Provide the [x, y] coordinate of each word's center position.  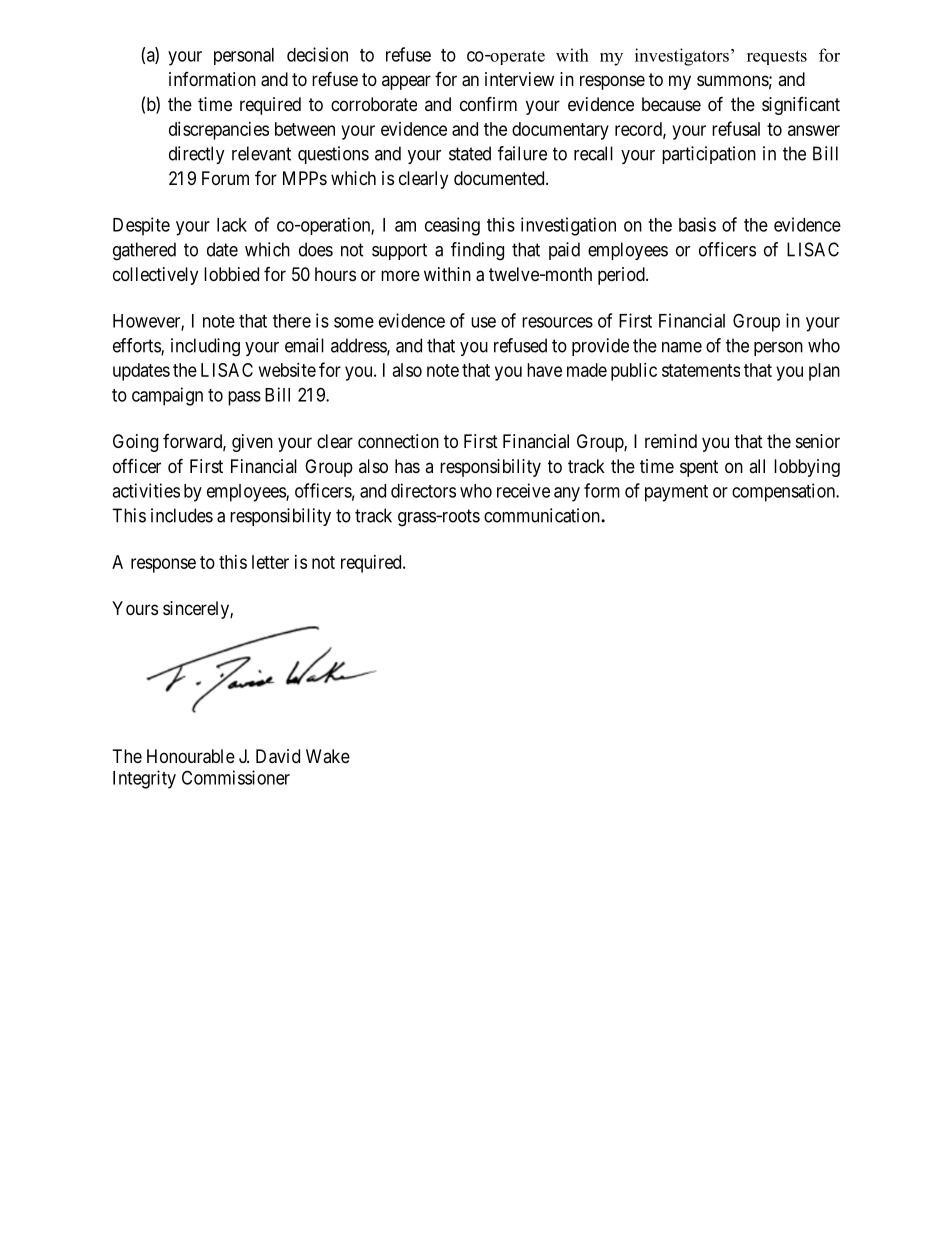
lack [232, 225]
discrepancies [219, 131]
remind [671, 441]
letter [270, 562]
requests [777, 57]
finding [477, 251]
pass [244, 398]
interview [519, 79]
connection [398, 441]
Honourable [191, 756]
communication [543, 515]
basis [697, 224]
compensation [784, 492]
